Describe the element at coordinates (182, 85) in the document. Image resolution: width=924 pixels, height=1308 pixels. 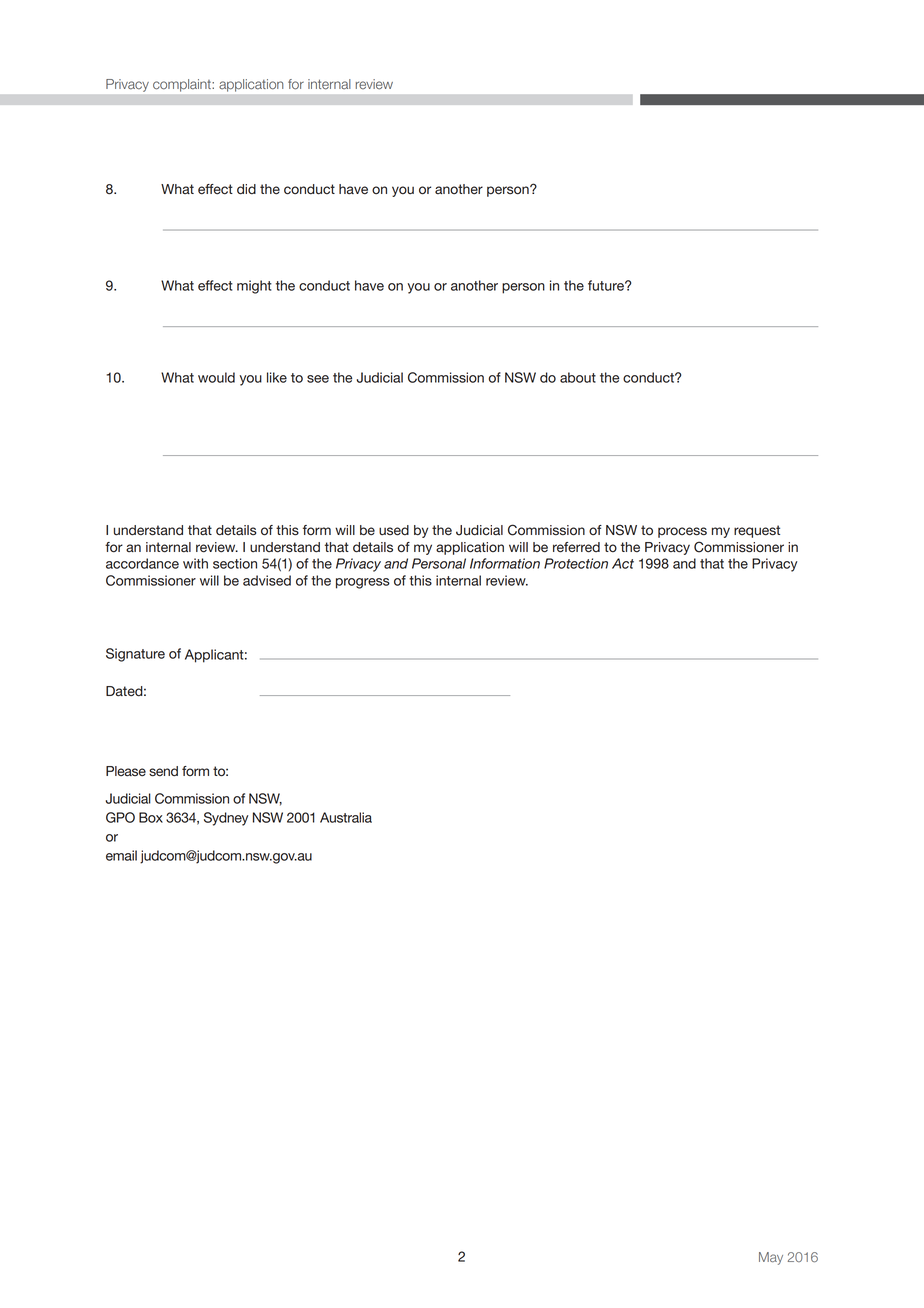
I see `complaint` at that location.
